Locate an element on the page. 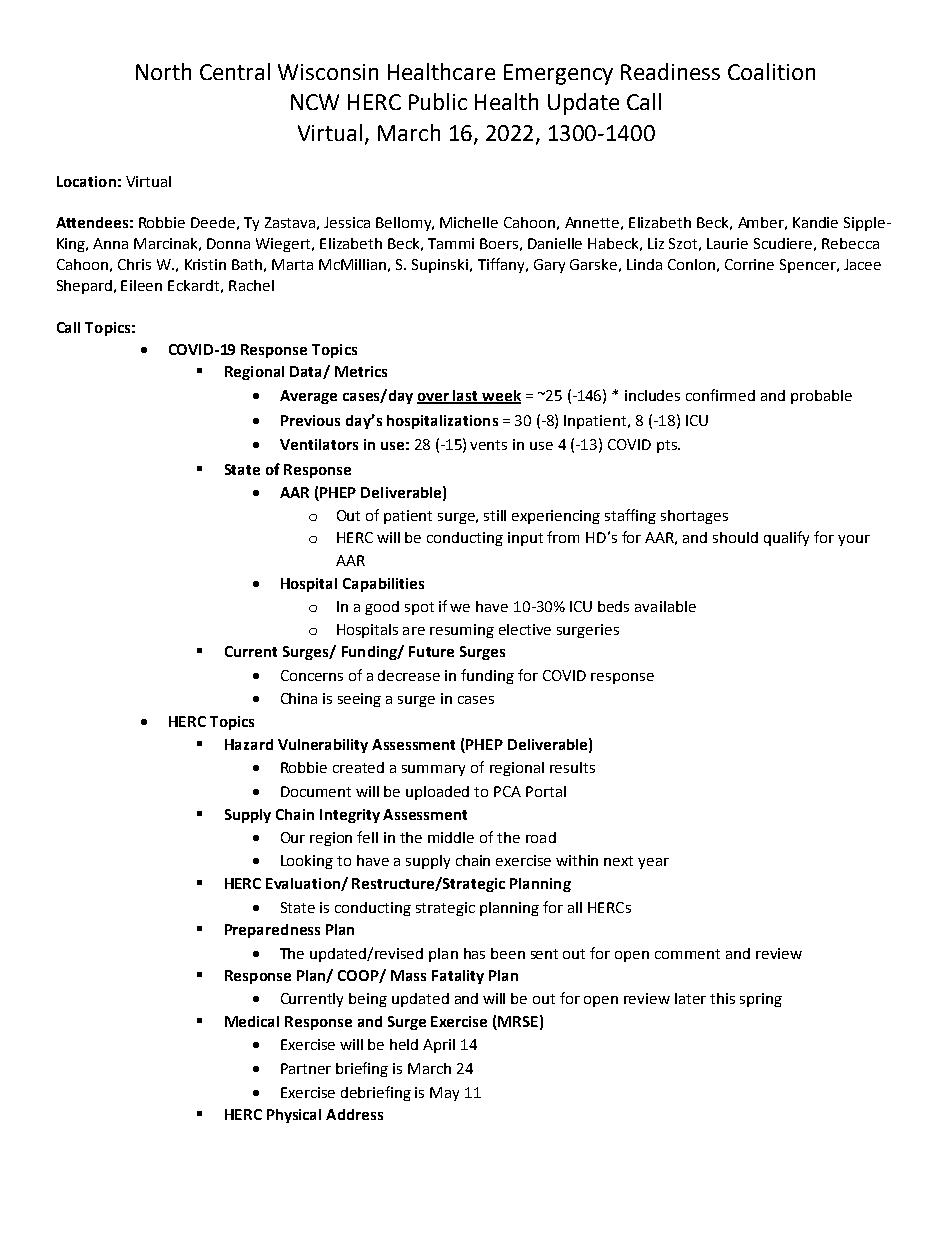  Coalition is located at coordinates (771, 71).
